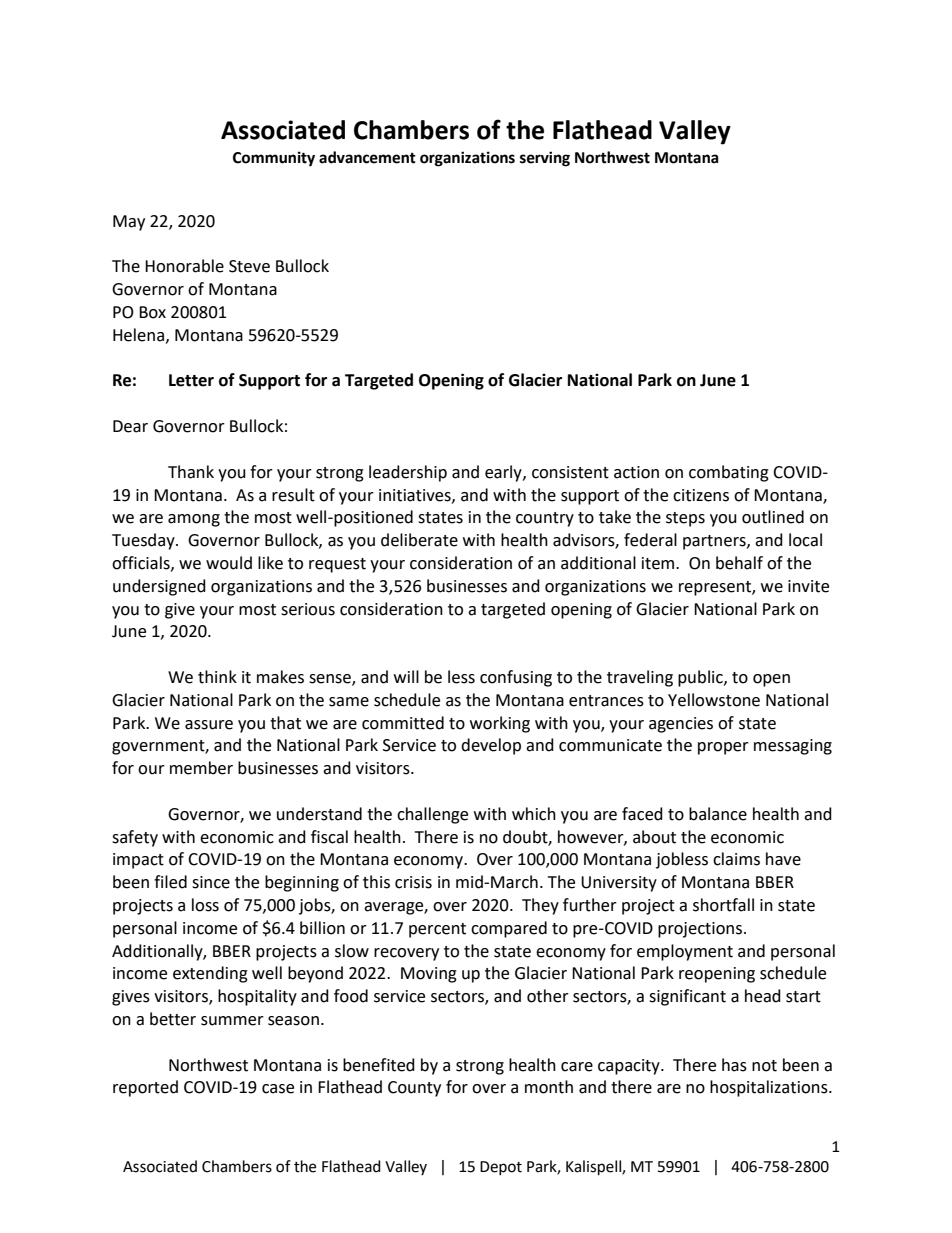 The width and height of the page is (952, 1233). Describe the element at coordinates (729, 473) in the page. I see `combating` at that location.
